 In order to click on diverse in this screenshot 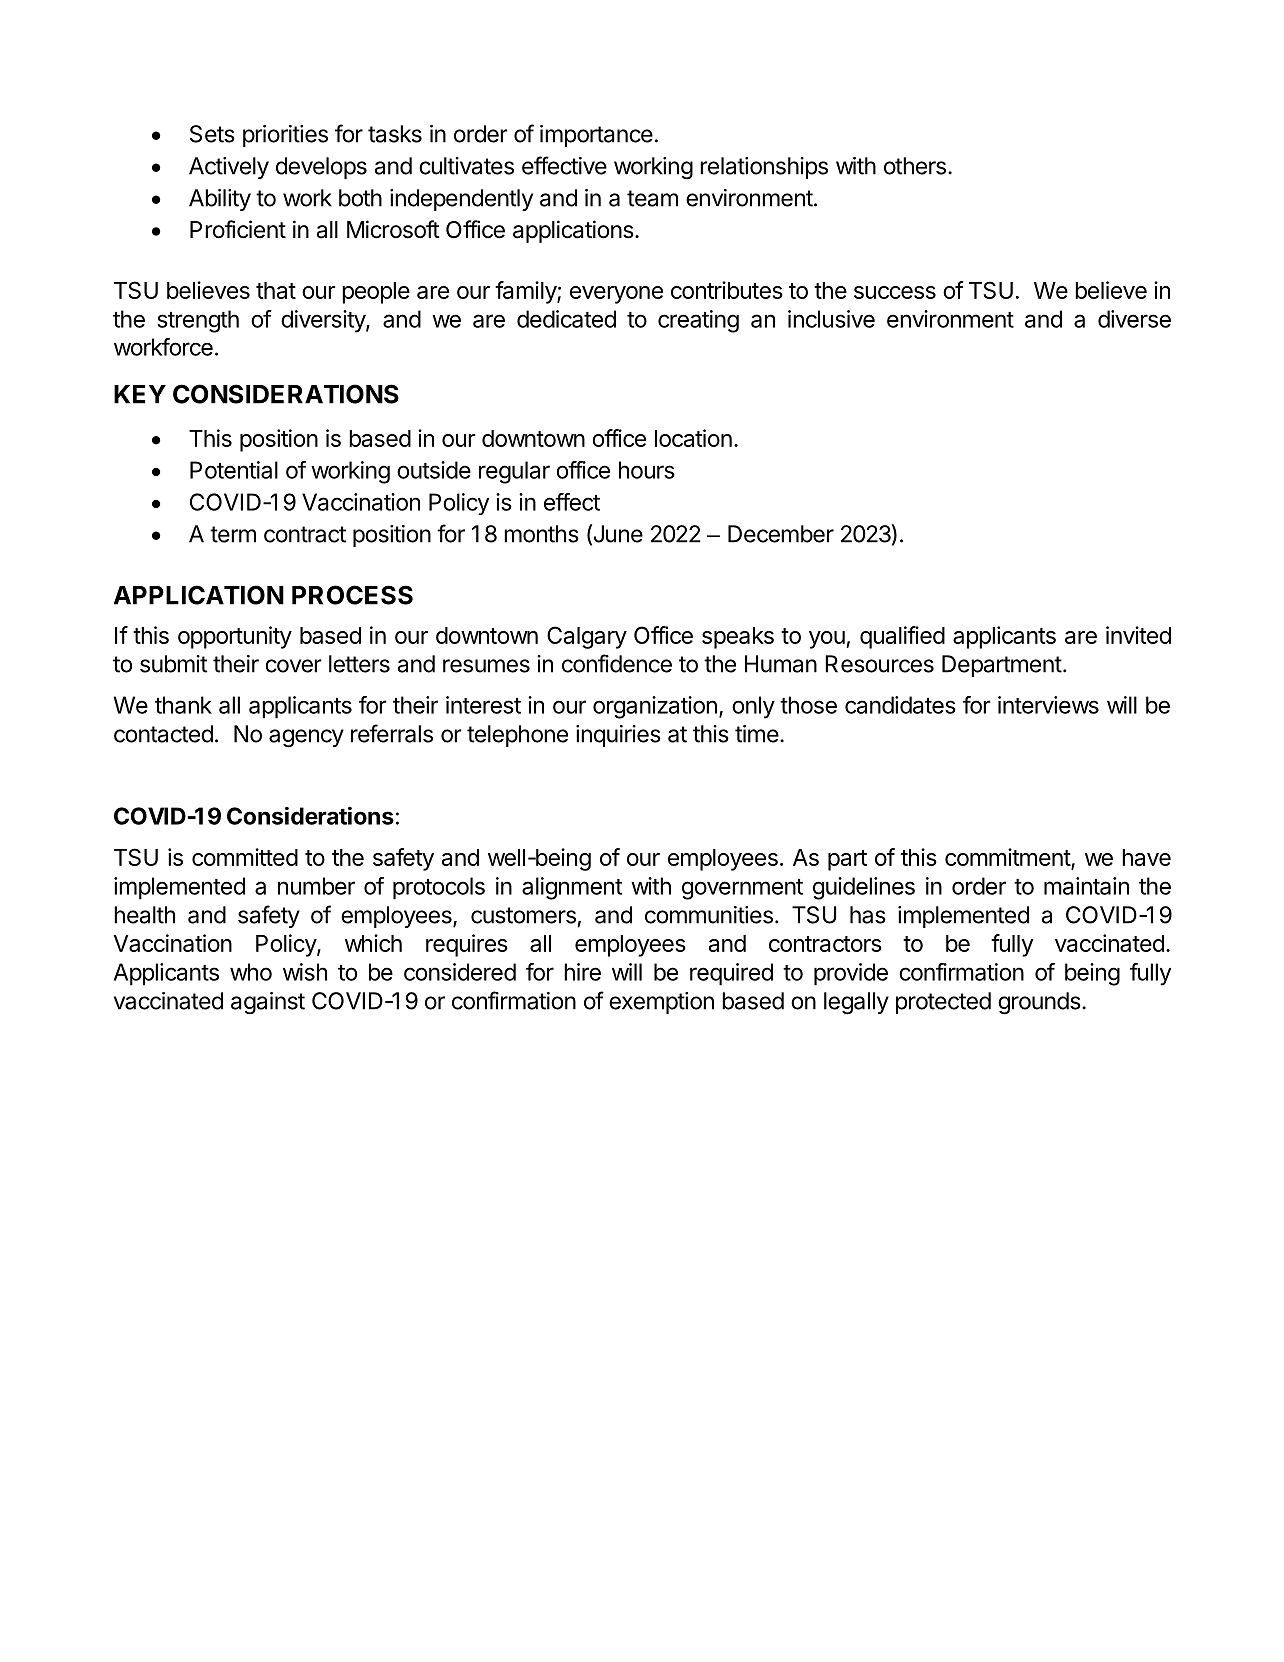, I will do `click(1134, 319)`.
